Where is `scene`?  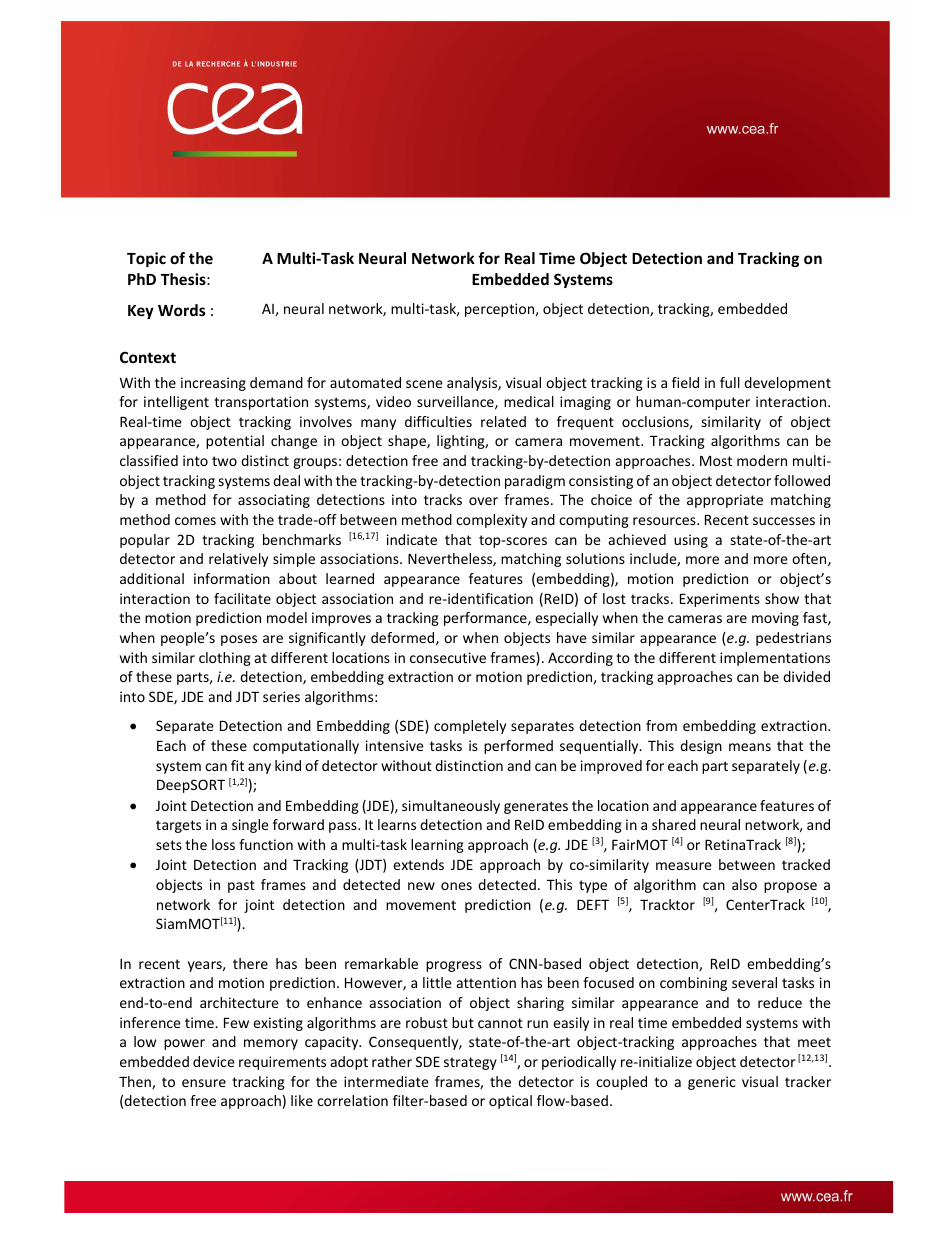
scene is located at coordinates (424, 384).
